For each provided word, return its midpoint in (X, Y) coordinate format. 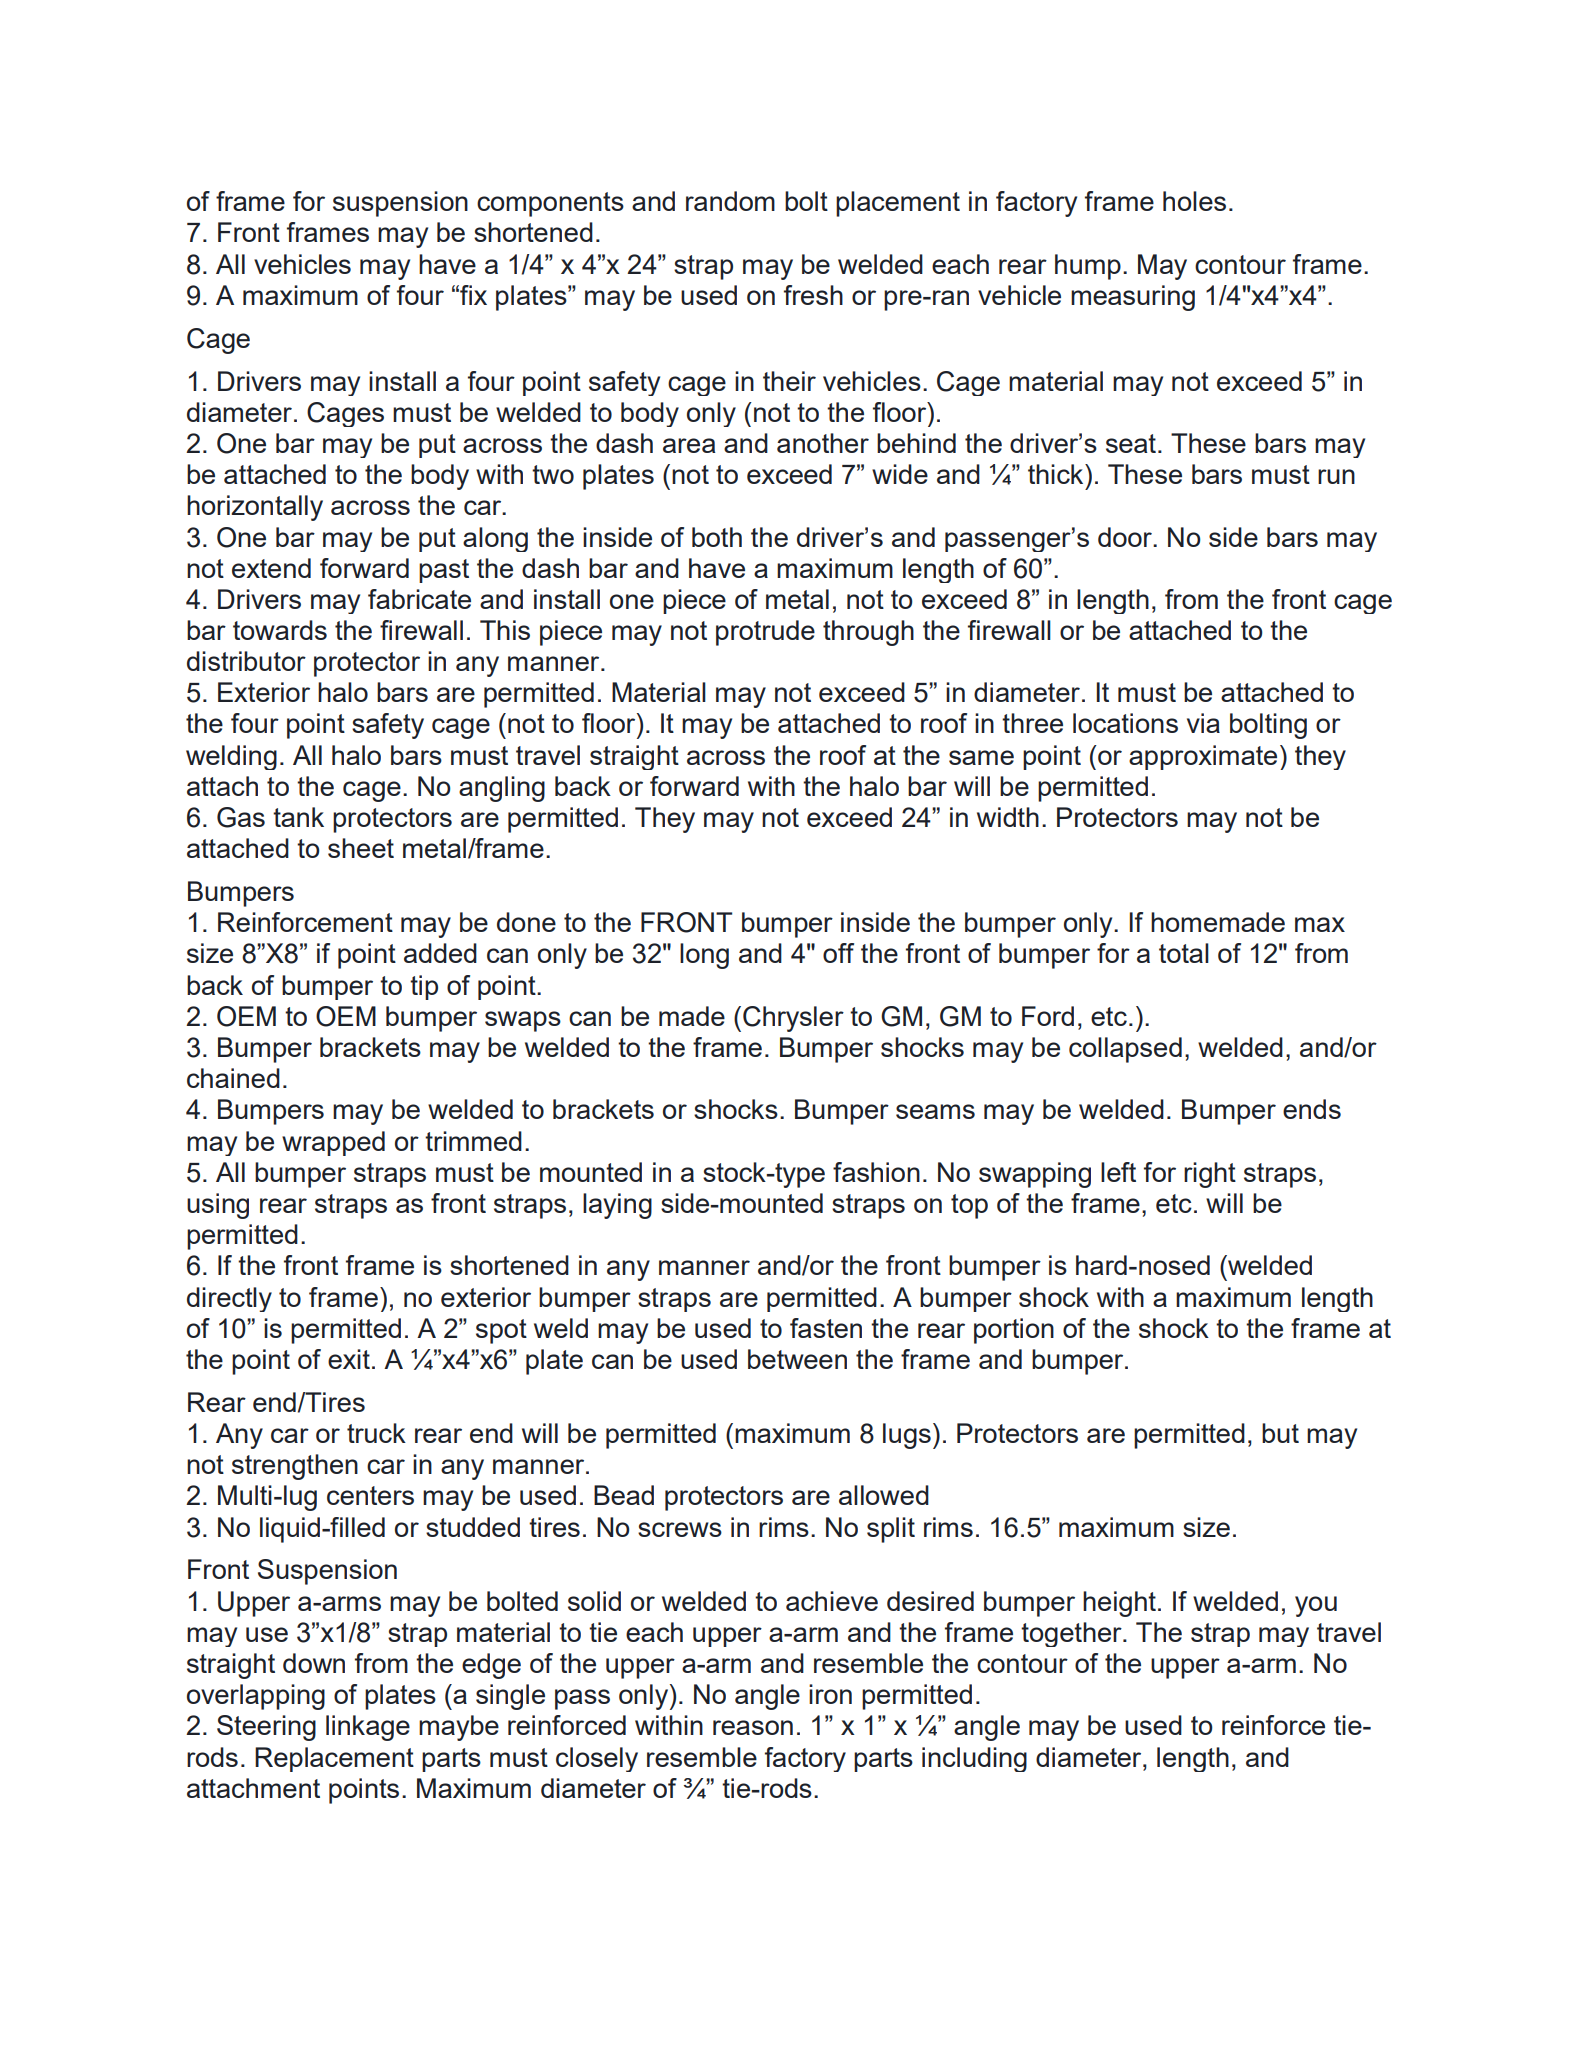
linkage (368, 1728)
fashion (876, 1172)
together (1072, 1634)
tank (298, 817)
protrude (765, 633)
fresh (813, 295)
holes (1194, 201)
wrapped (333, 1143)
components (550, 204)
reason (753, 1727)
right (1210, 1175)
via (1203, 723)
